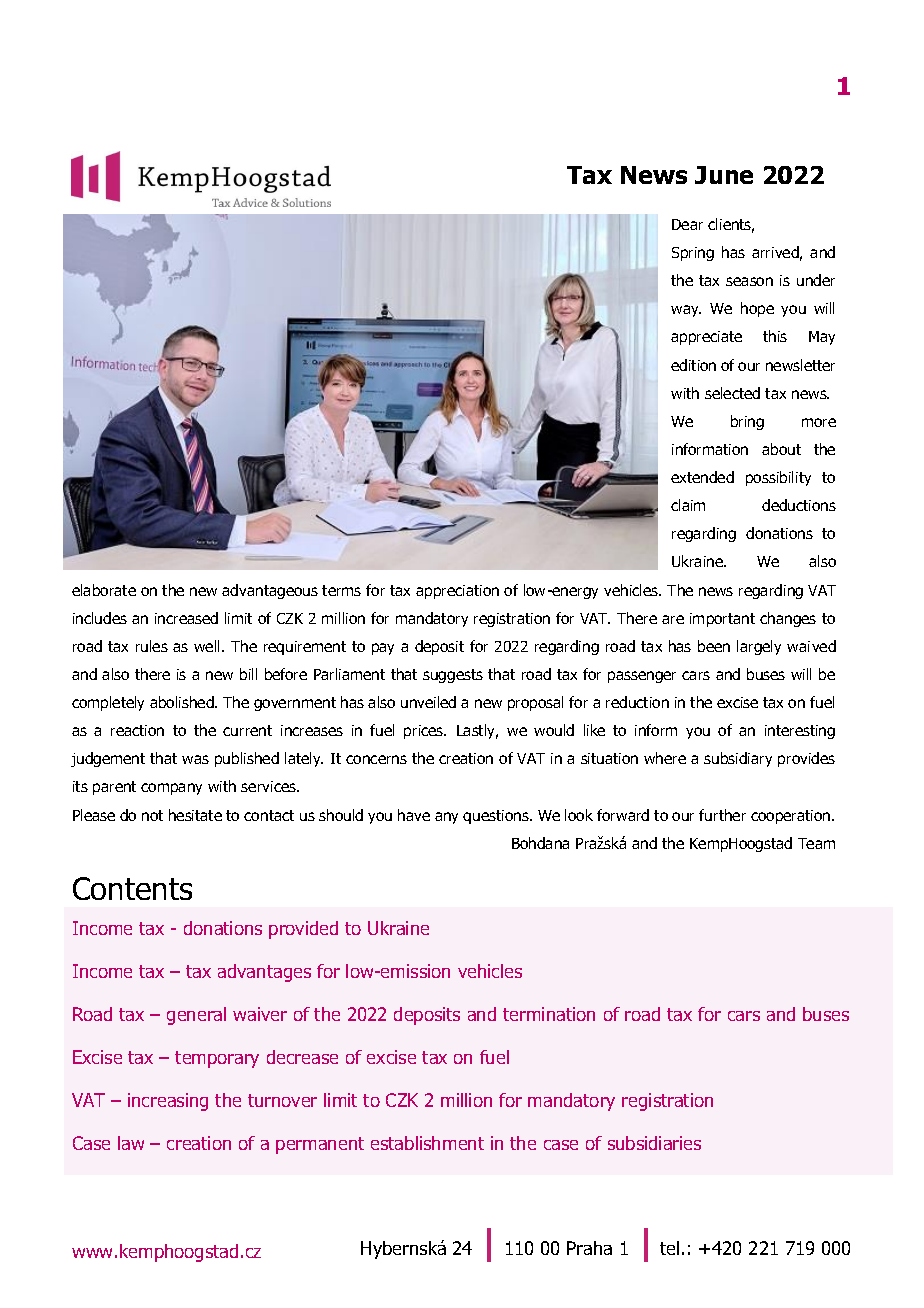 This screenshot has height=1308, width=924. What do you see at coordinates (738, 759) in the screenshot?
I see `subsidiary` at bounding box center [738, 759].
